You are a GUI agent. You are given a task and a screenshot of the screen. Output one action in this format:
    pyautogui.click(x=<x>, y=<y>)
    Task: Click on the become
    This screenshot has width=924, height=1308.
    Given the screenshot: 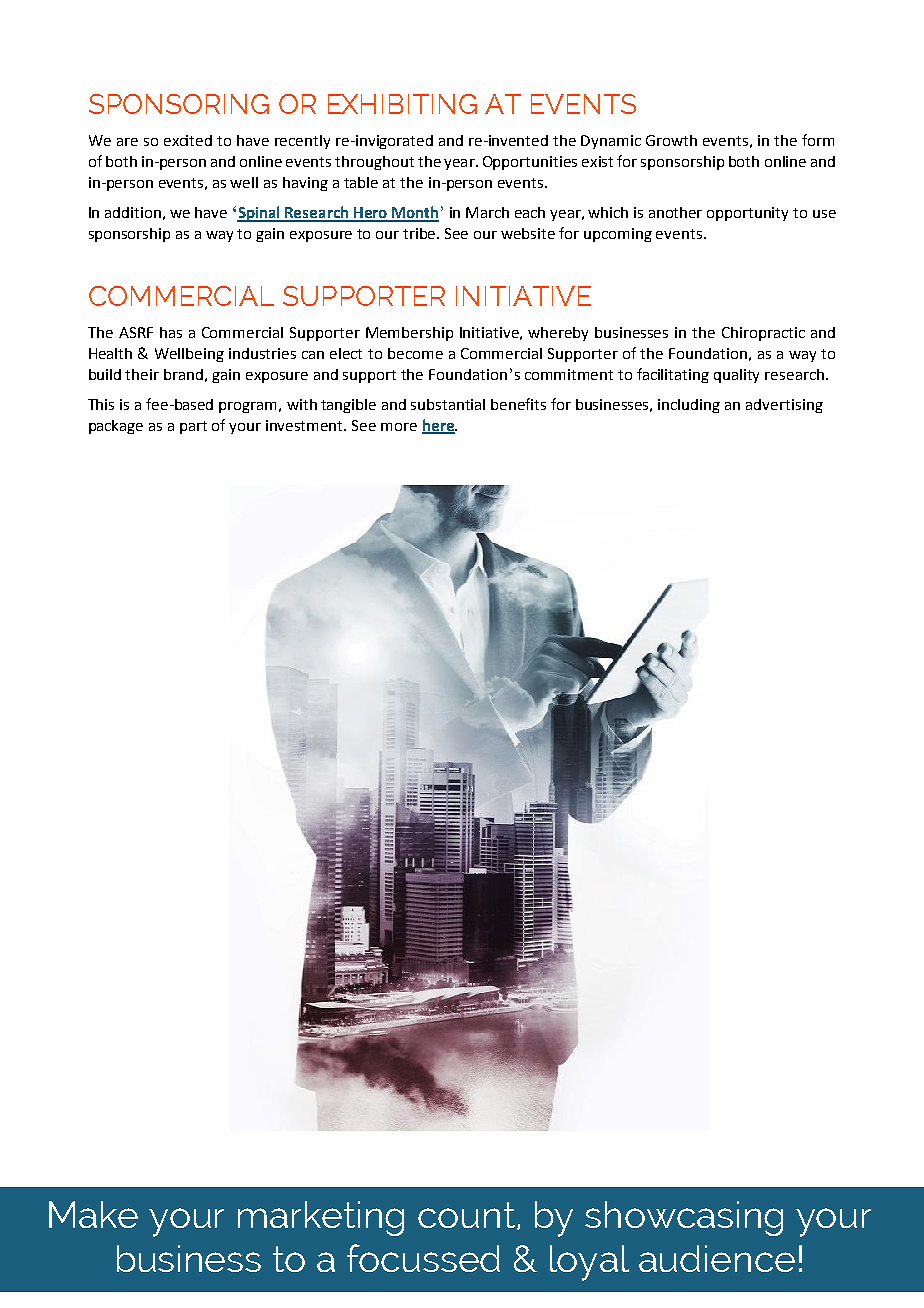 What is the action you would take?
    pyautogui.click(x=415, y=353)
